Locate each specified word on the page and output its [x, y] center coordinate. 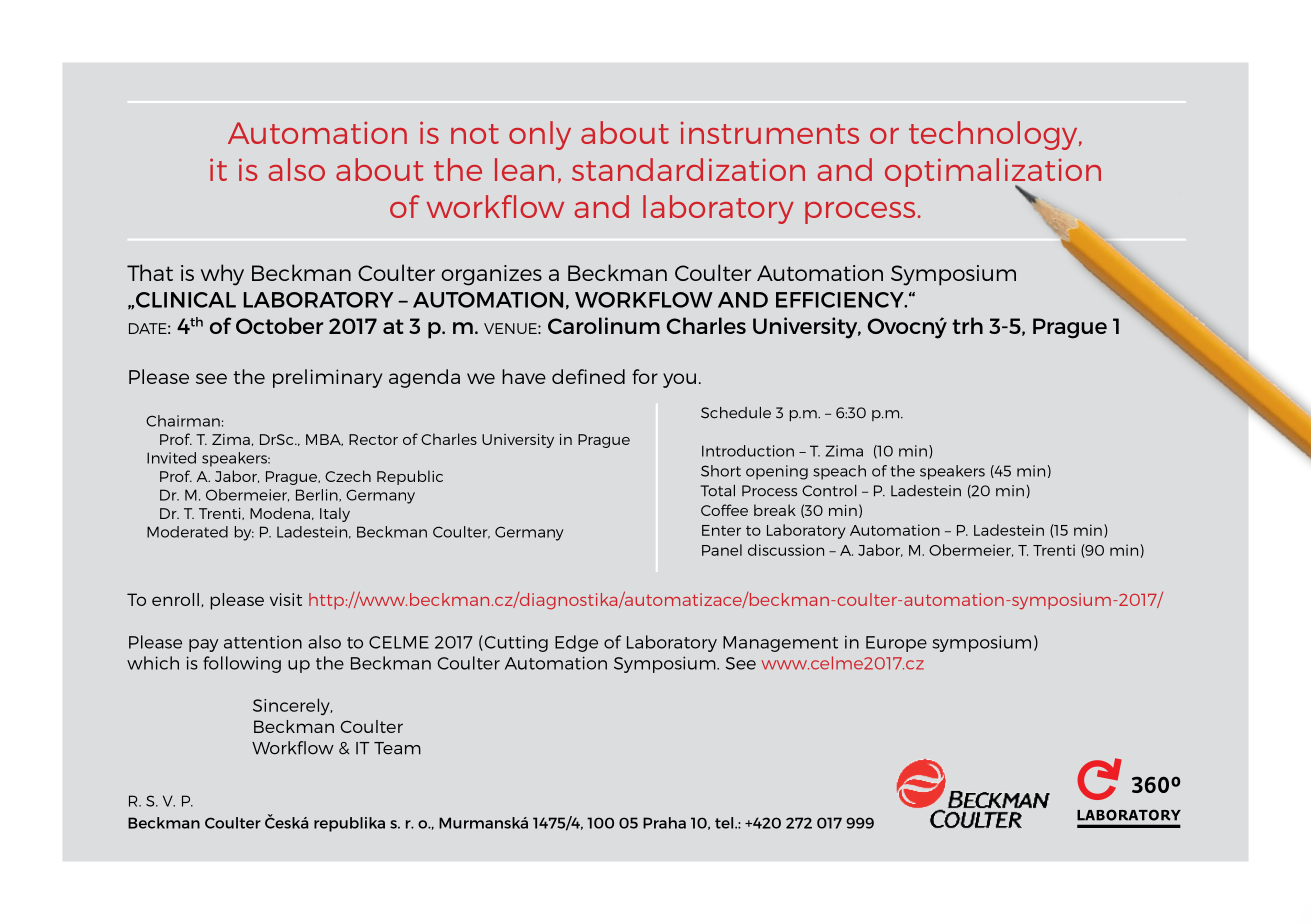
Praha [664, 823]
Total [718, 491]
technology [994, 135]
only [540, 135]
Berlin [318, 495]
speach [839, 472]
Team [397, 748]
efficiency [841, 300]
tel [725, 823]
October [279, 325]
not [475, 134]
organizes [491, 275]
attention [263, 642]
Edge [576, 643]
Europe [896, 644]
